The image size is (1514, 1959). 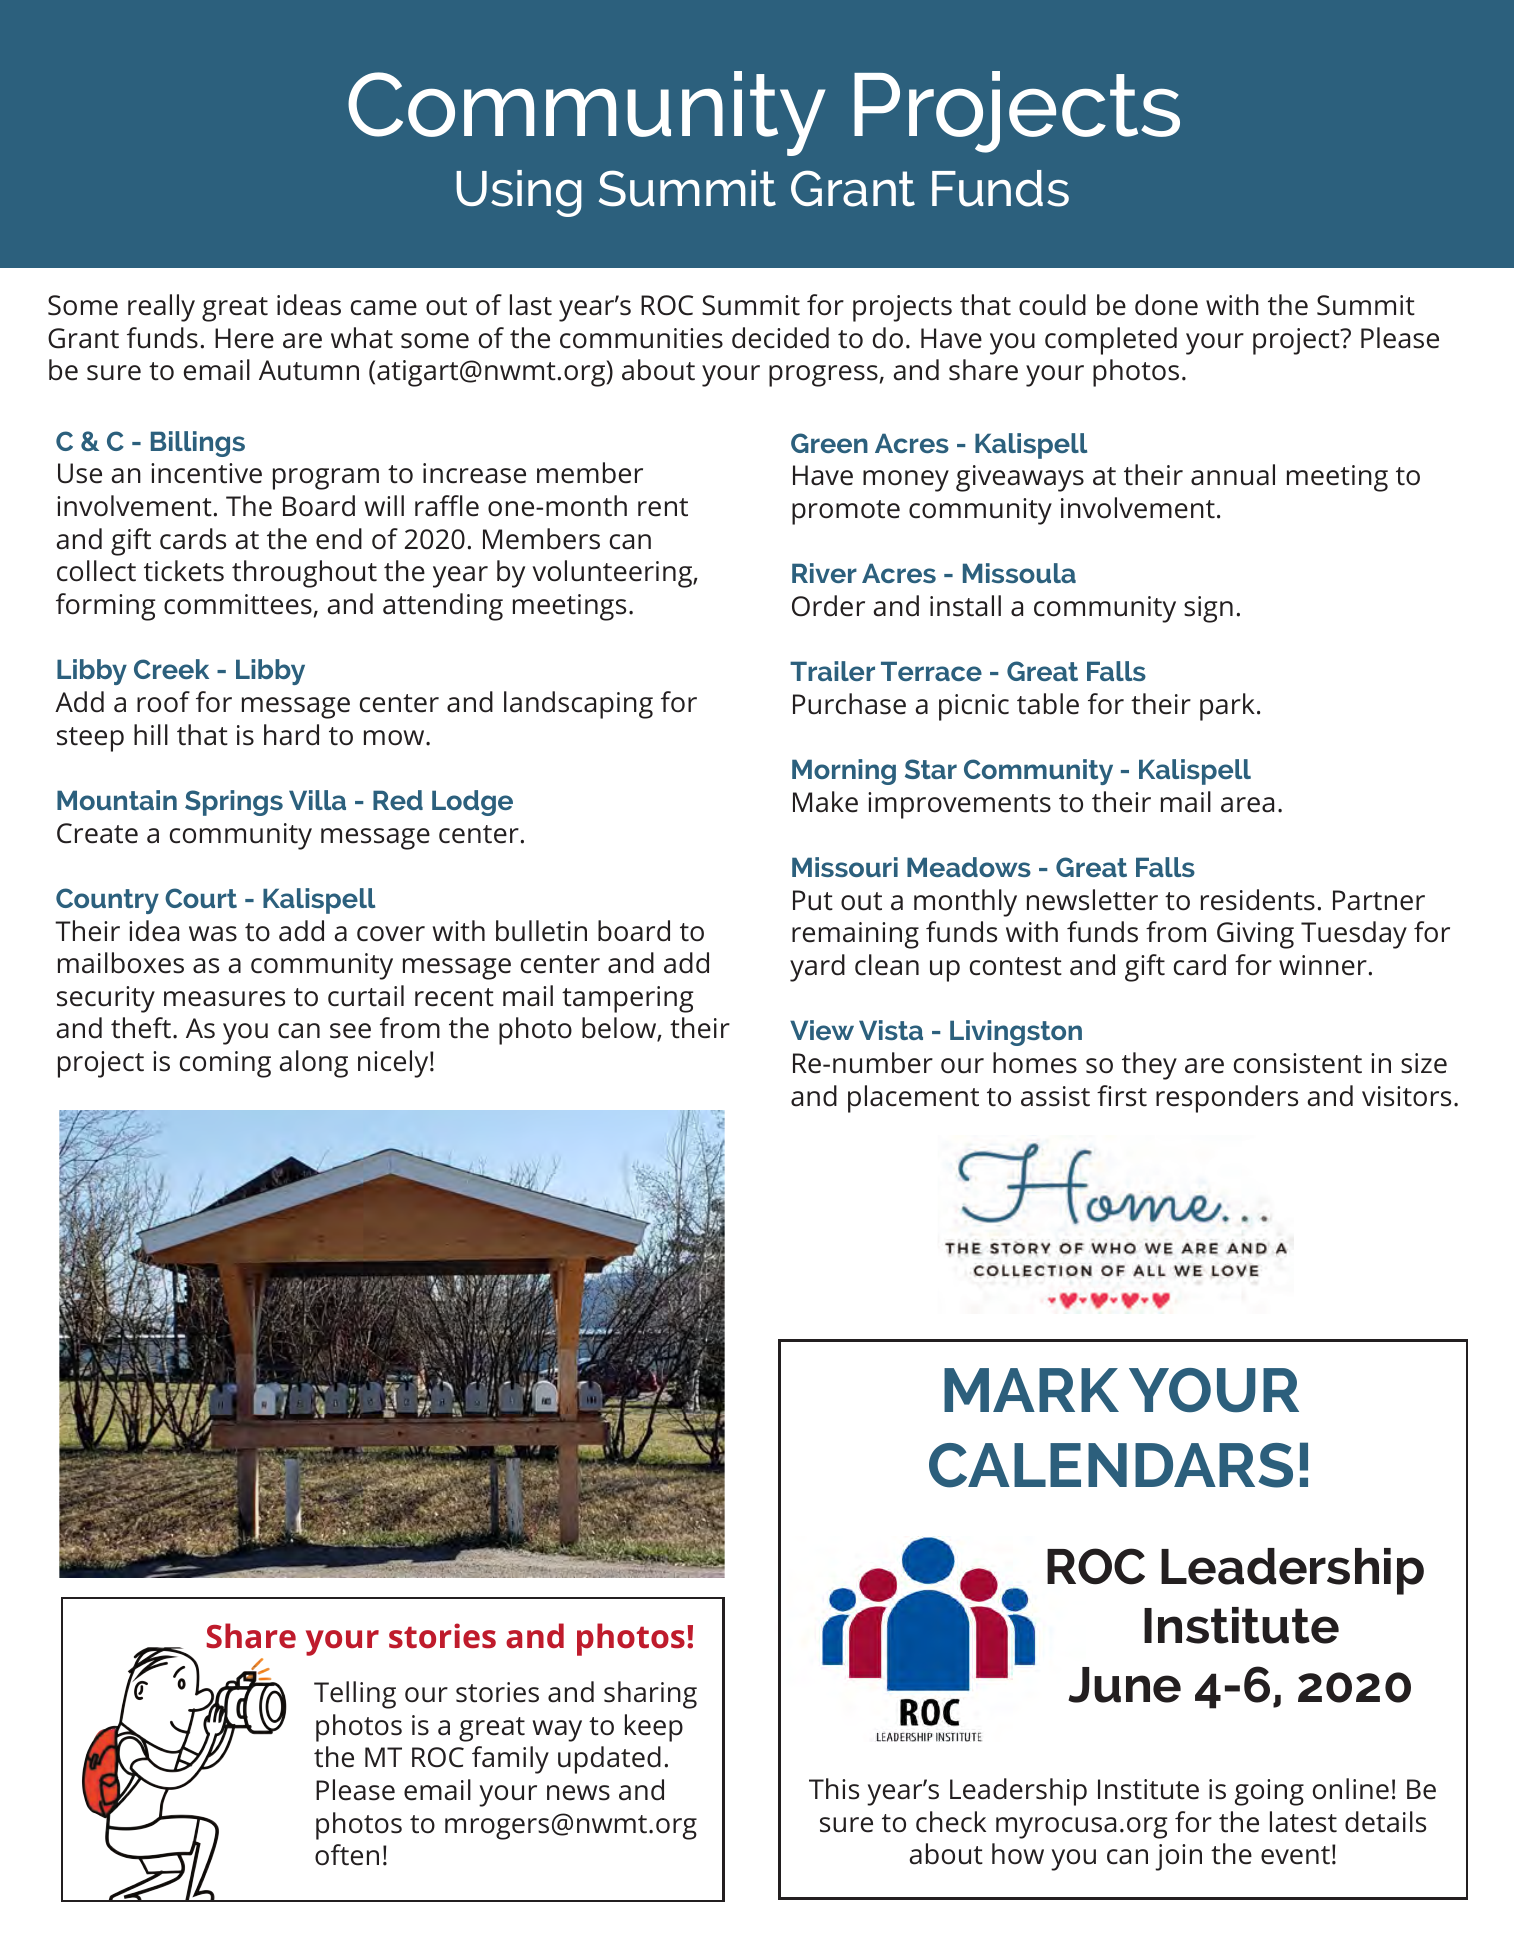 I want to click on really, so click(x=161, y=308).
